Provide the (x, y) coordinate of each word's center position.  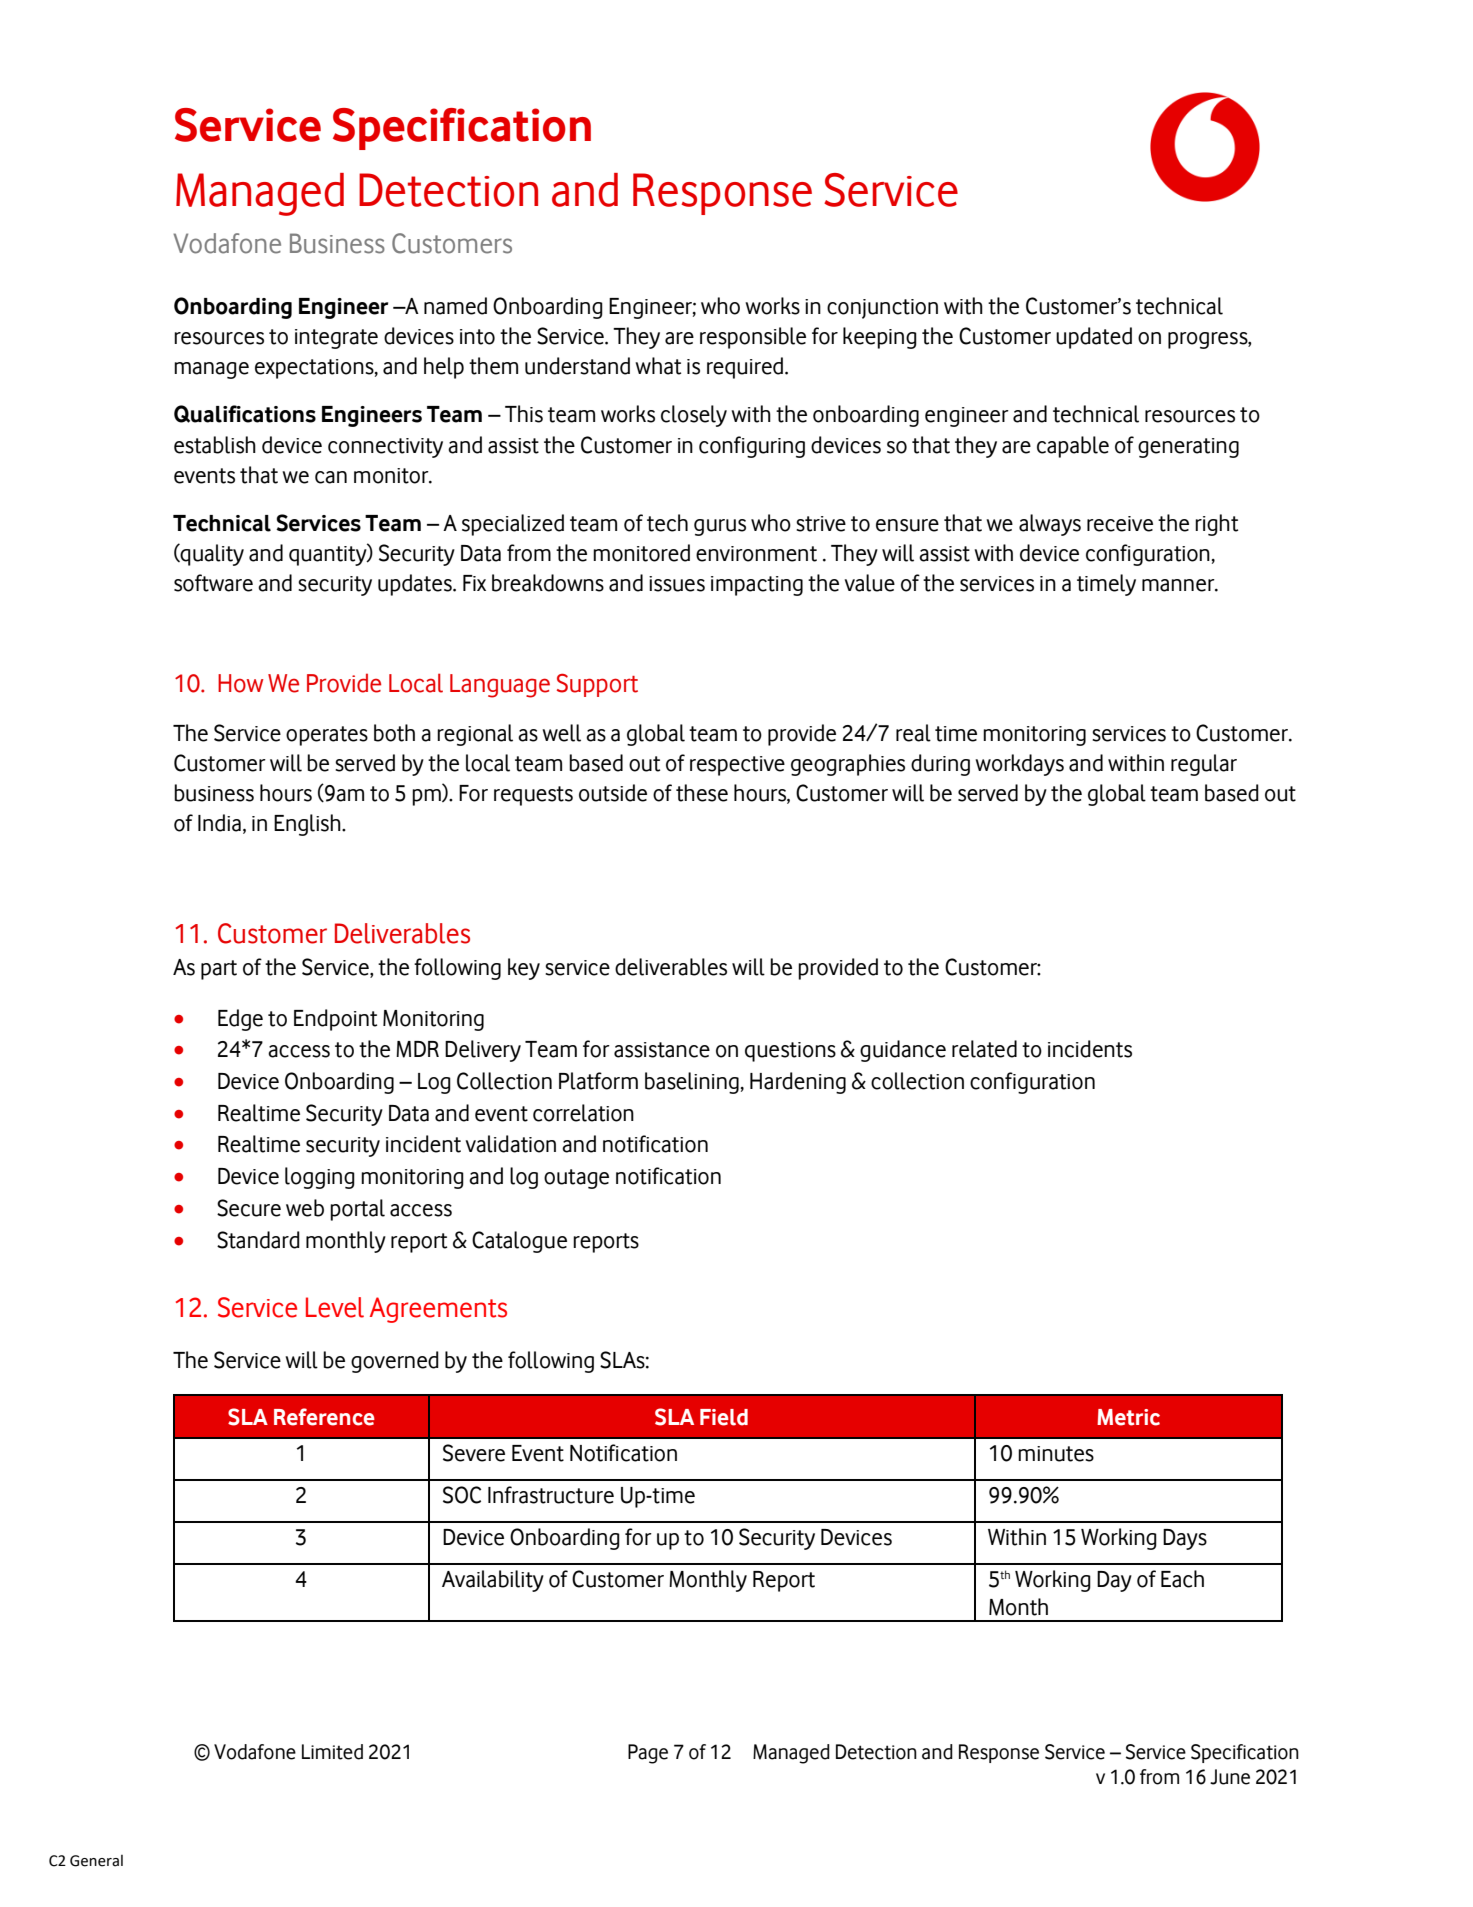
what (658, 366)
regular (1204, 765)
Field (724, 1417)
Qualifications (245, 414)
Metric (1128, 1417)
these (702, 793)
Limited (332, 1752)
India (219, 823)
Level (335, 1307)
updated (1094, 338)
